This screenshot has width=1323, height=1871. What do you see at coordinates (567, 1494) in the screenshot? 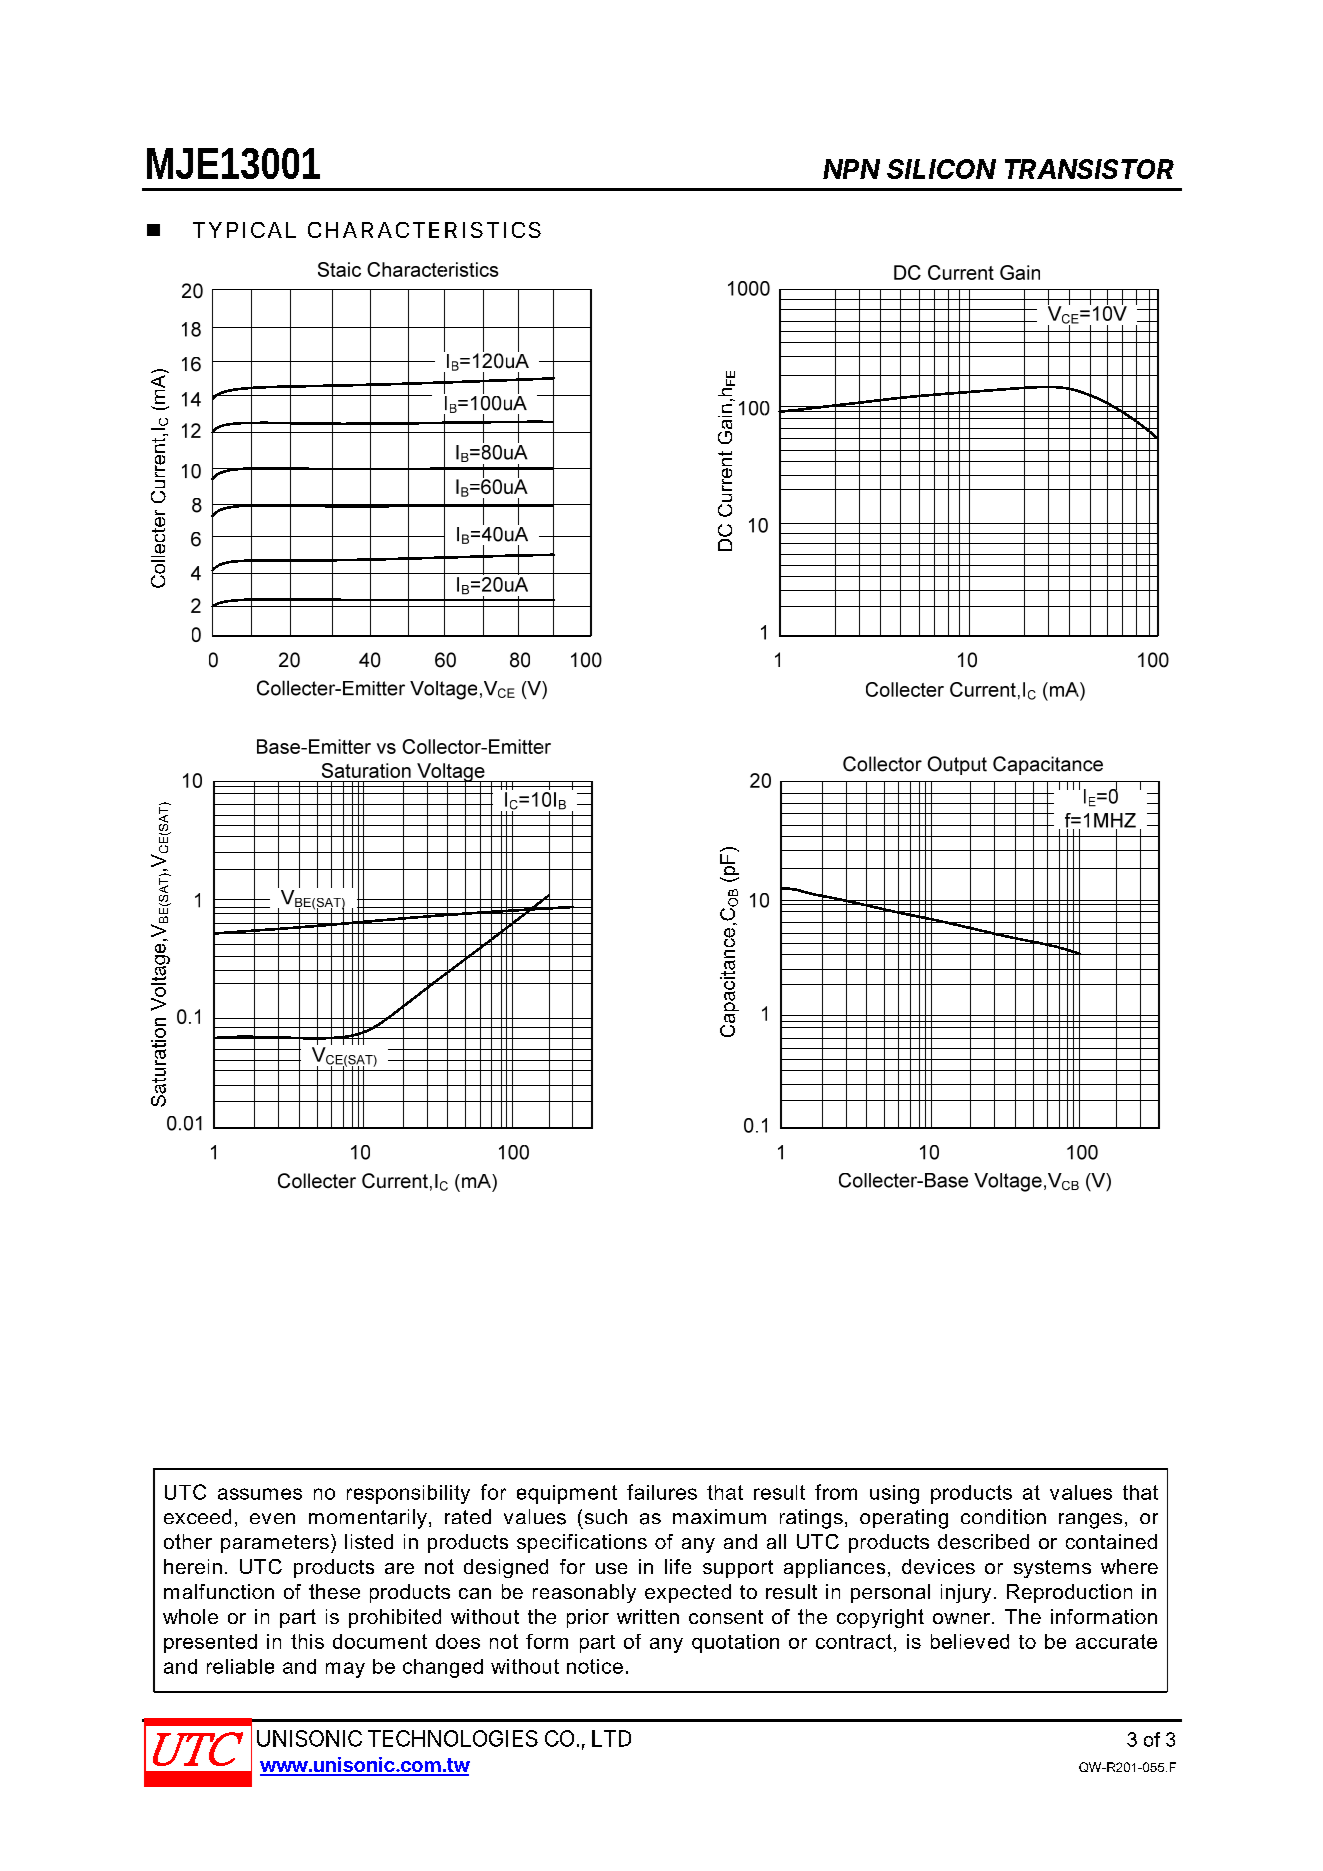
I see `equipment` at bounding box center [567, 1494].
